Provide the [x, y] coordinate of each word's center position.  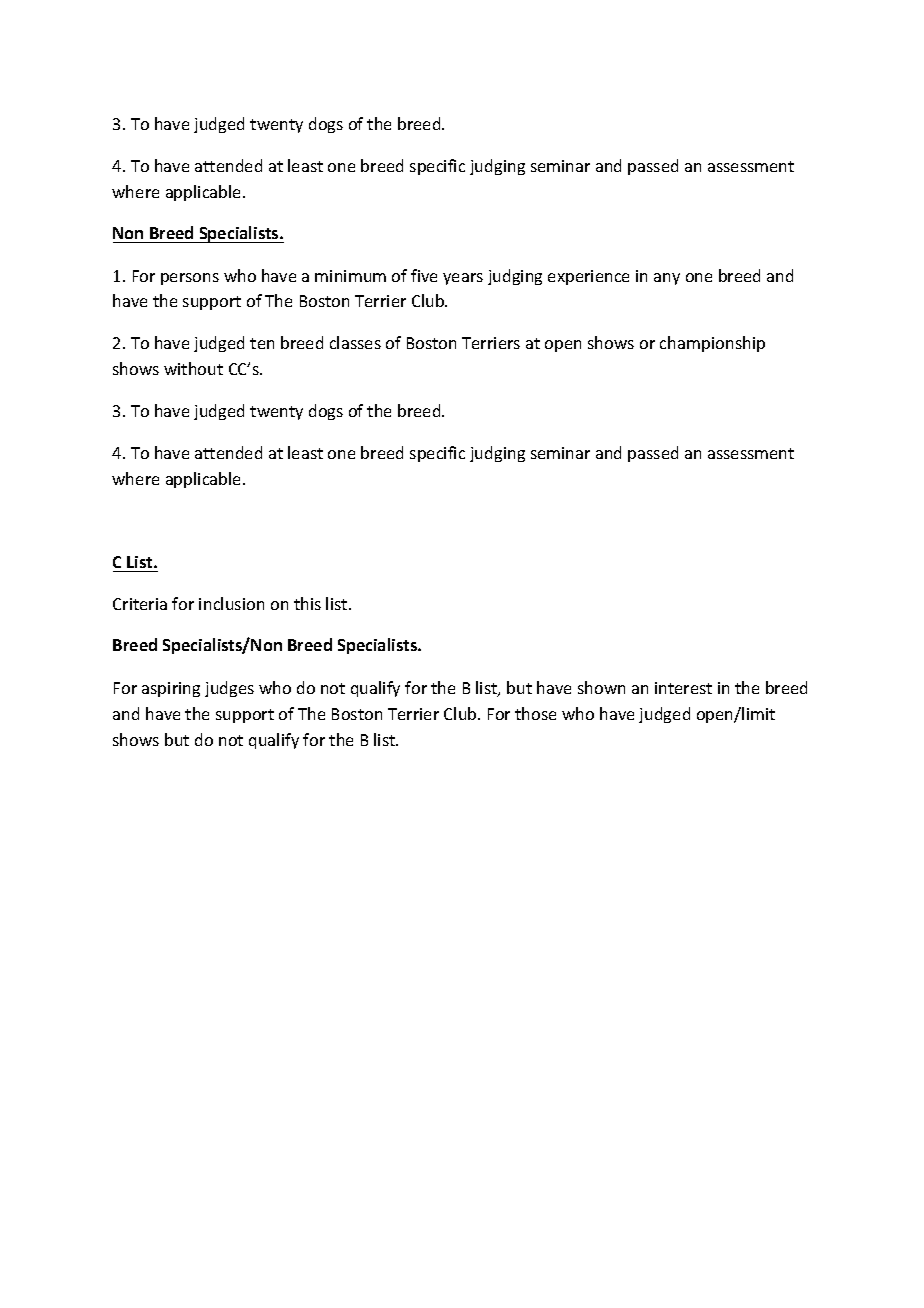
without [193, 368]
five [424, 275]
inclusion [231, 603]
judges [229, 689]
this [307, 603]
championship [712, 344]
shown [601, 687]
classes [355, 342]
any [667, 279]
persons [190, 279]
